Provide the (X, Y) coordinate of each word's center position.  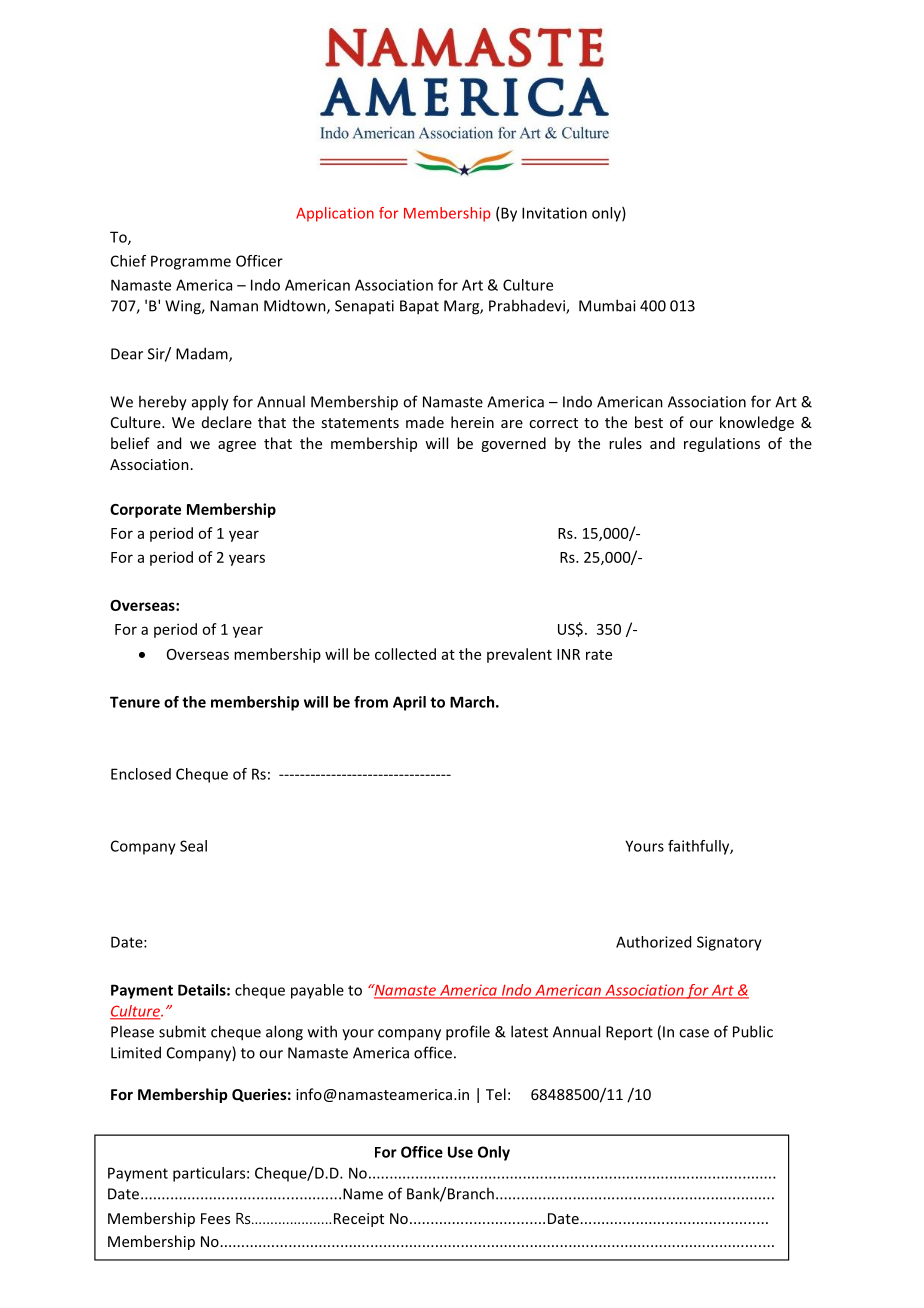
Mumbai (607, 305)
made (425, 422)
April (409, 703)
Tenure (135, 702)
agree (237, 446)
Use (460, 1152)
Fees (215, 1218)
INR (568, 654)
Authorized (653, 942)
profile (468, 1033)
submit (182, 1031)
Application (335, 214)
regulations (722, 444)
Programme (191, 262)
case (694, 1033)
